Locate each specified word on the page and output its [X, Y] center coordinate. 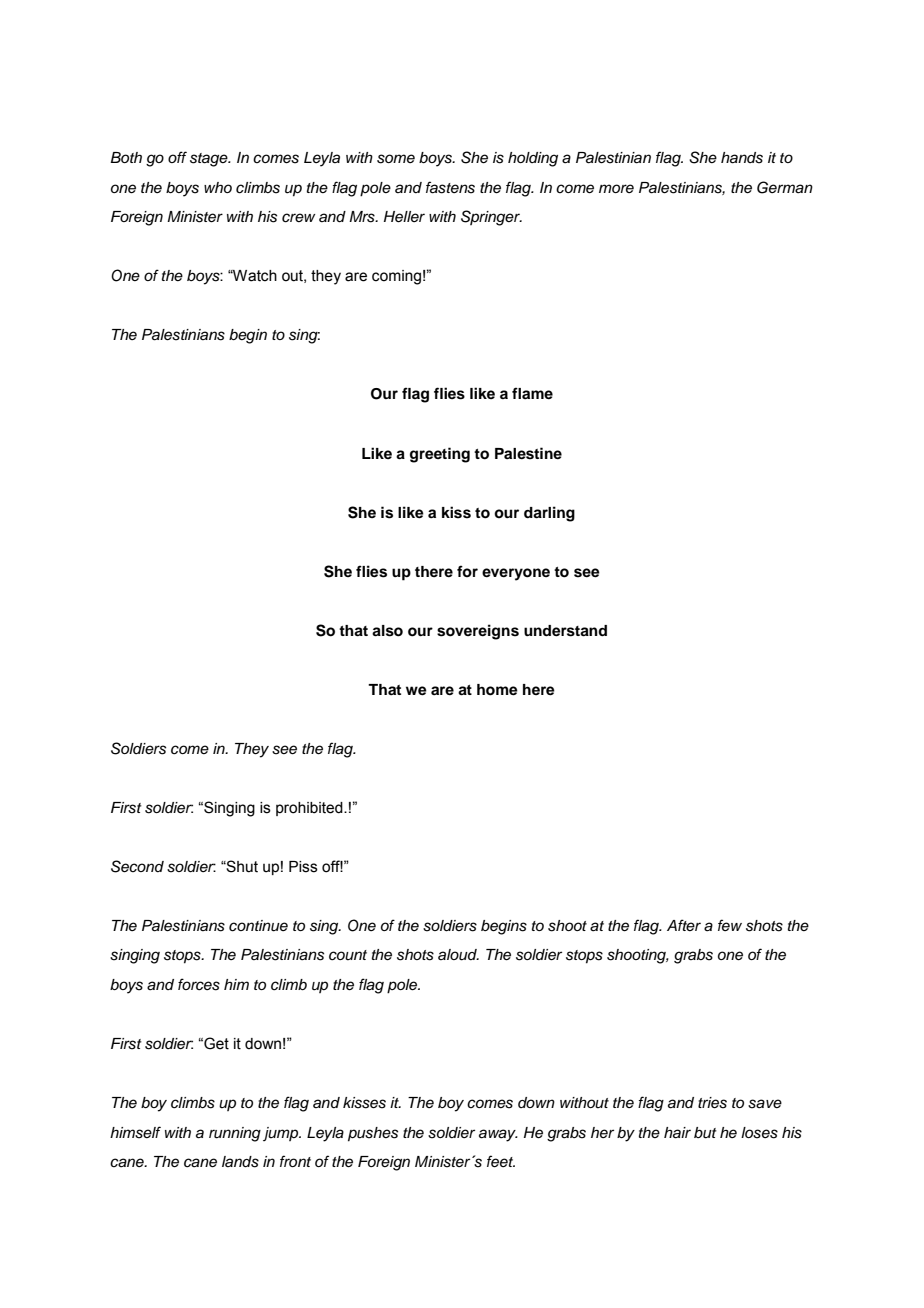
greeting [440, 455]
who [218, 187]
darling [549, 514]
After [684, 925]
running [235, 1134]
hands [742, 158]
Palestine [528, 453]
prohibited [310, 809]
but [705, 1133]
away [498, 1135]
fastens [450, 187]
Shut [241, 866]
